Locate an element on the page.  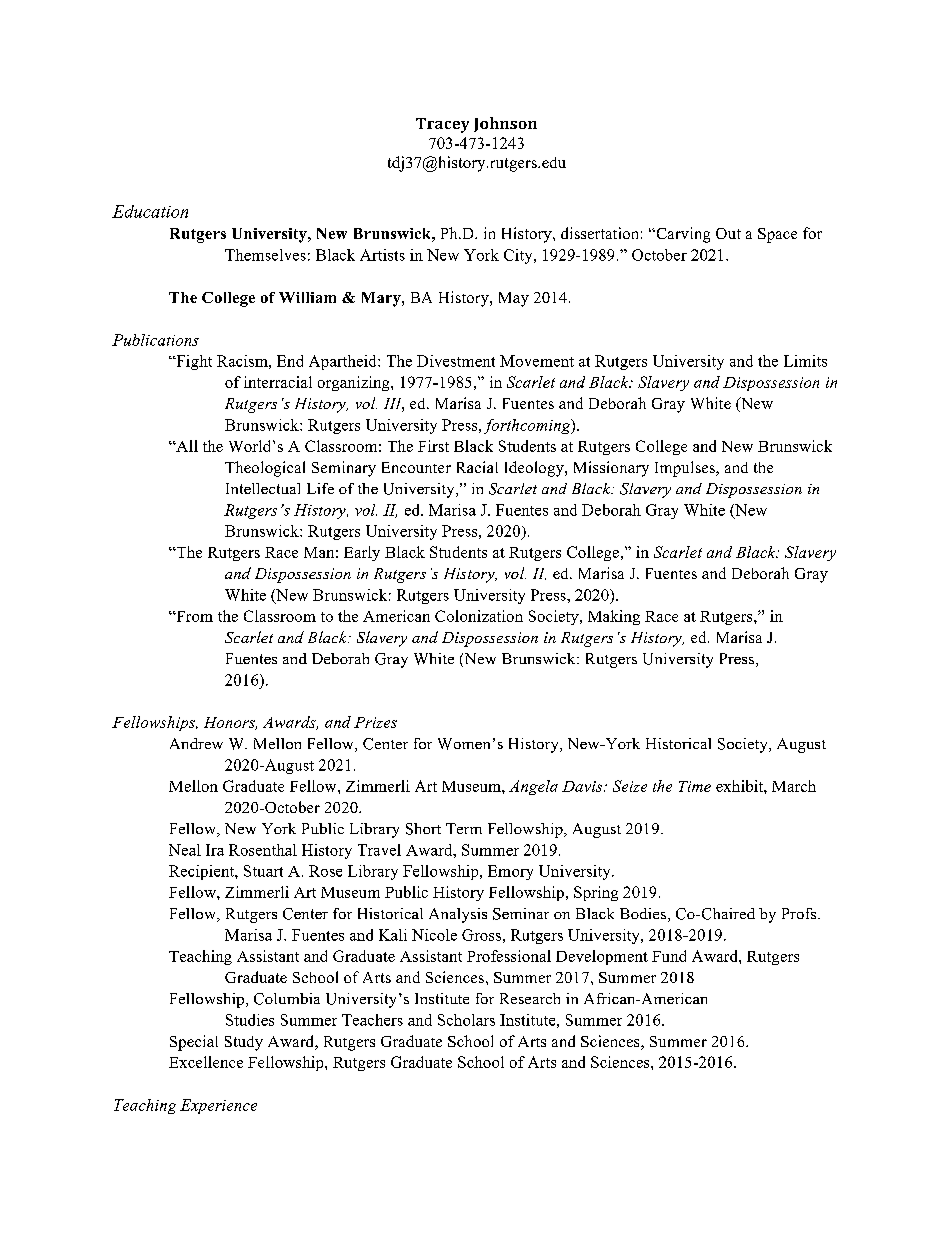
Fund is located at coordinates (669, 956).
